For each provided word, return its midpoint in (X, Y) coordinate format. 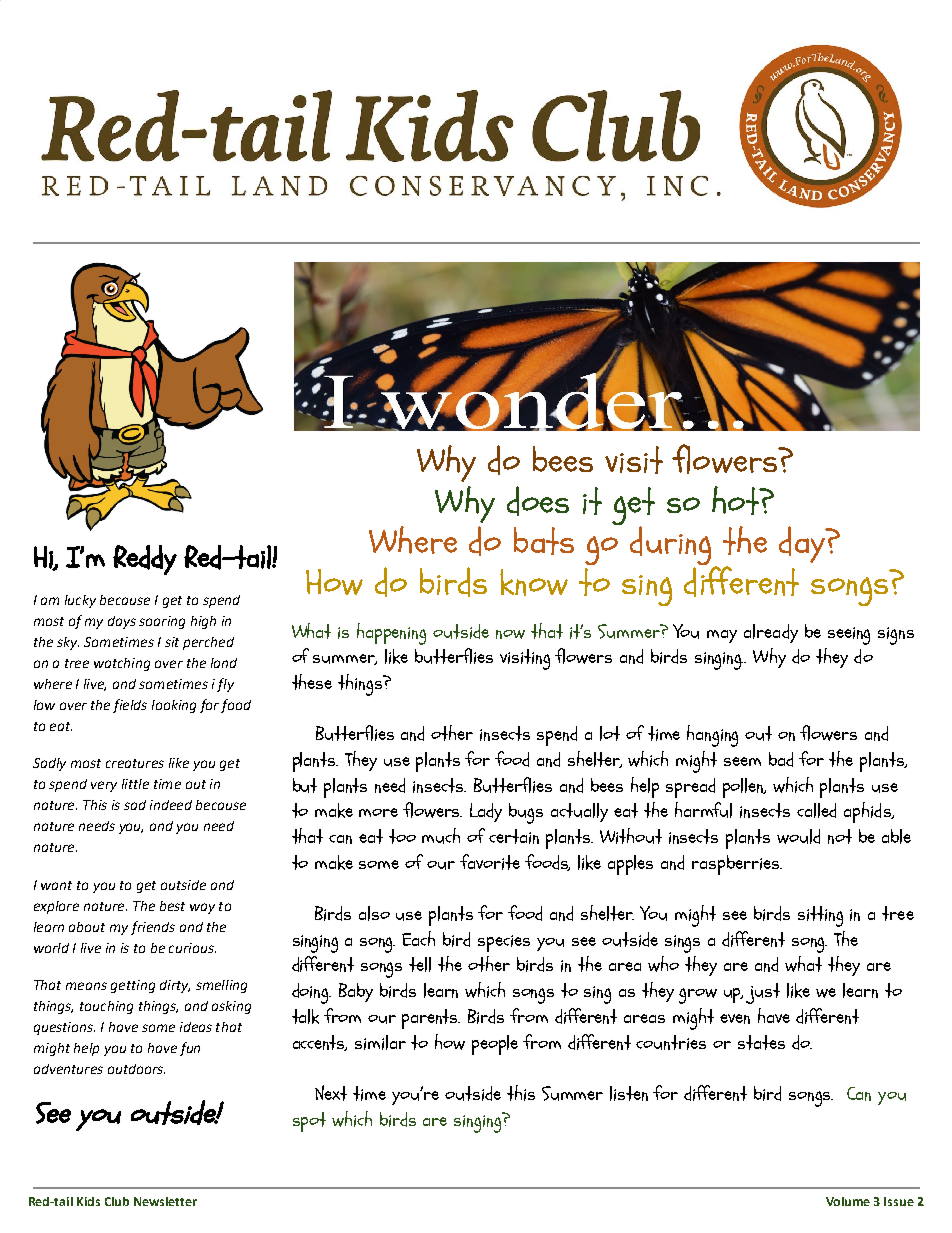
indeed (171, 805)
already (771, 633)
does (538, 501)
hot (736, 500)
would (798, 836)
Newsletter (165, 1201)
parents (431, 1019)
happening (391, 634)
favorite (490, 862)
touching (106, 1007)
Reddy (145, 560)
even (735, 1019)
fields (130, 706)
